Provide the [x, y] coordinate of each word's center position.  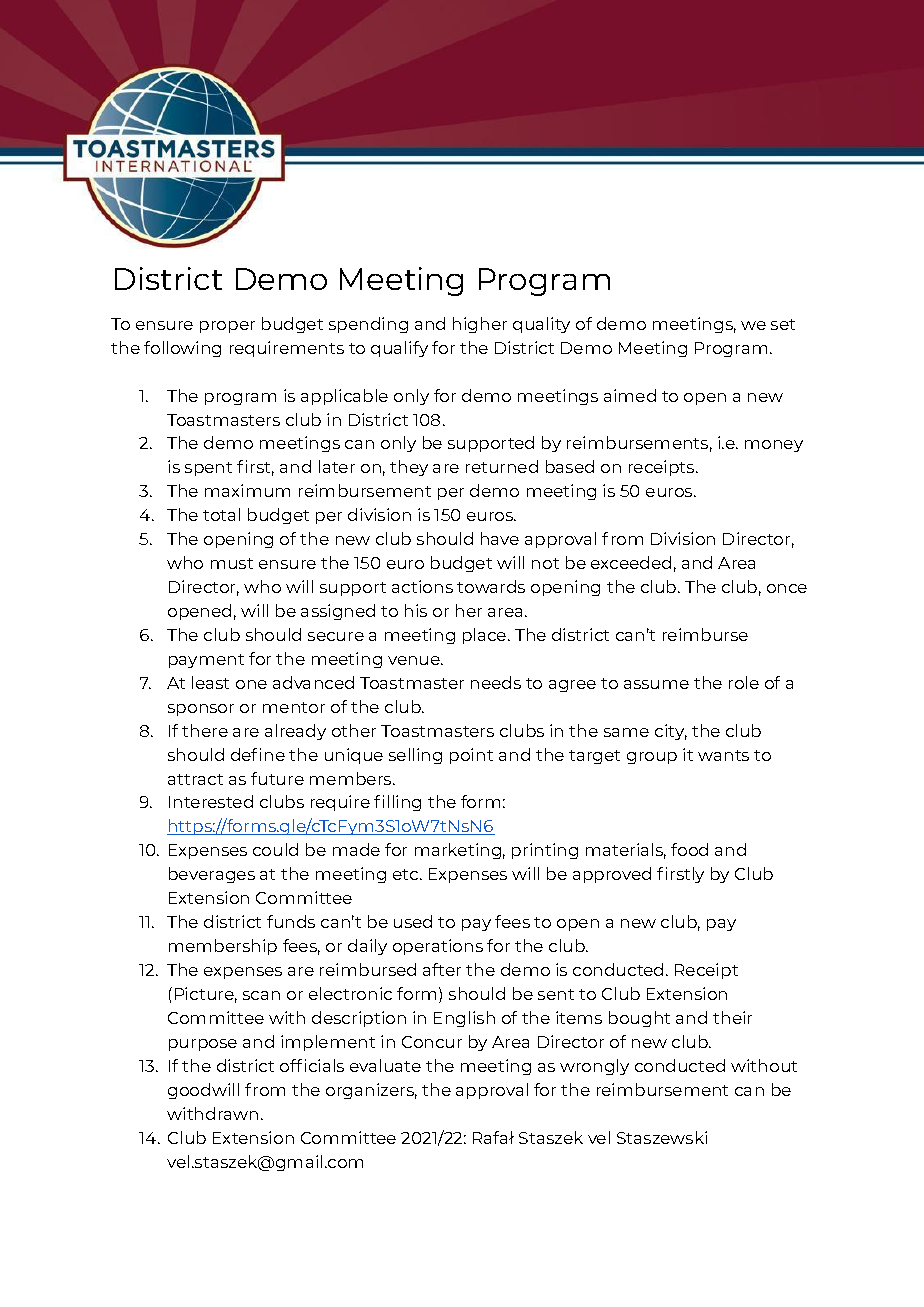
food [689, 849]
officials [312, 1065]
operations [438, 947]
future [277, 778]
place [486, 636]
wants [723, 755]
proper [227, 327]
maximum [247, 490]
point [471, 756]
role [744, 682]
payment [206, 661]
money [774, 446]
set [783, 324]
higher [480, 325]
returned [502, 466]
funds [291, 921]
